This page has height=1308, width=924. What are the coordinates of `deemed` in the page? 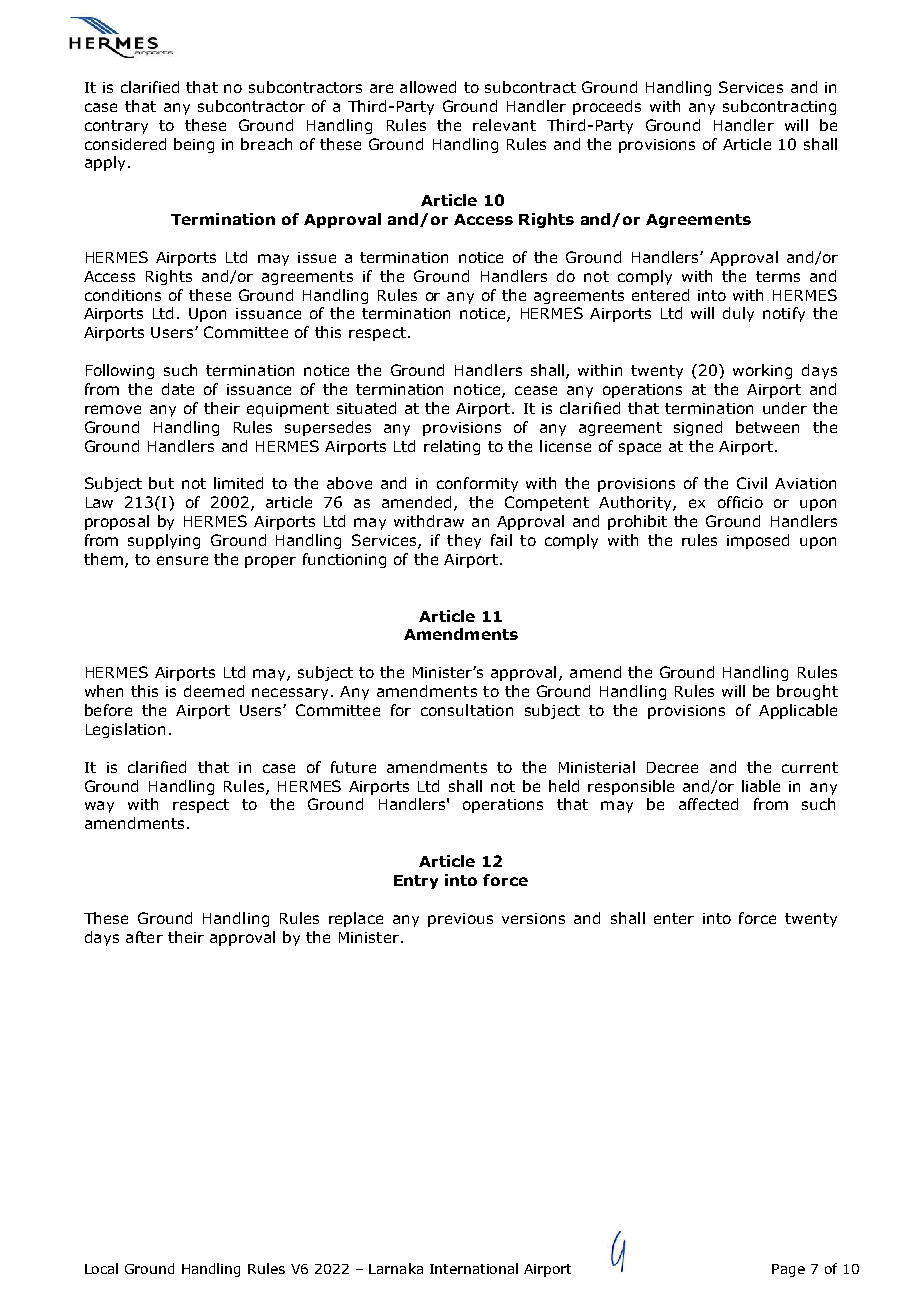 It's located at (214, 691).
